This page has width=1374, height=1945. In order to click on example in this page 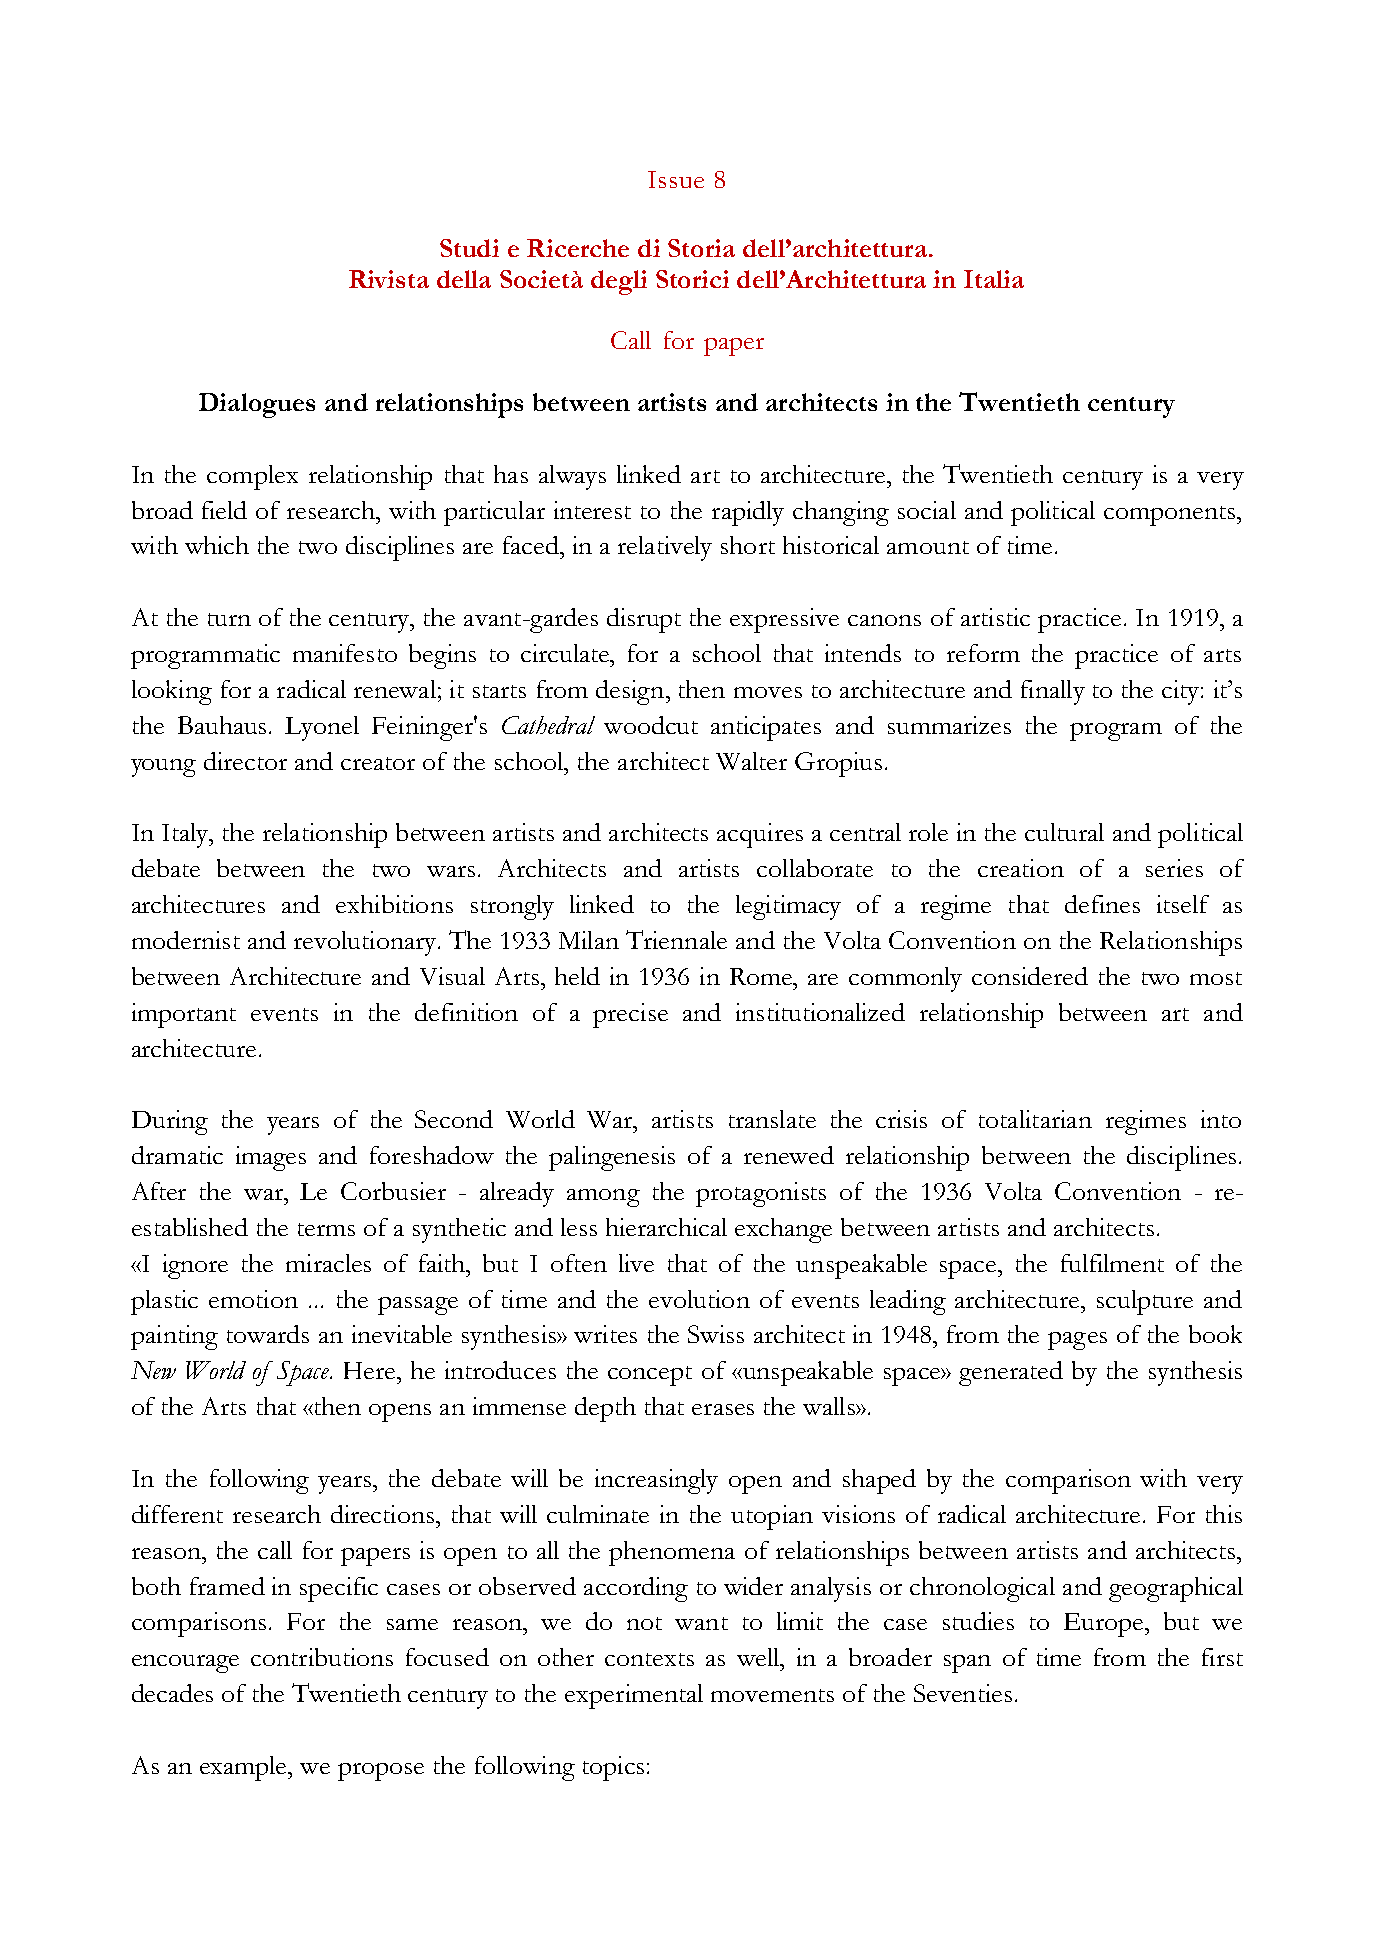, I will do `click(245, 1768)`.
